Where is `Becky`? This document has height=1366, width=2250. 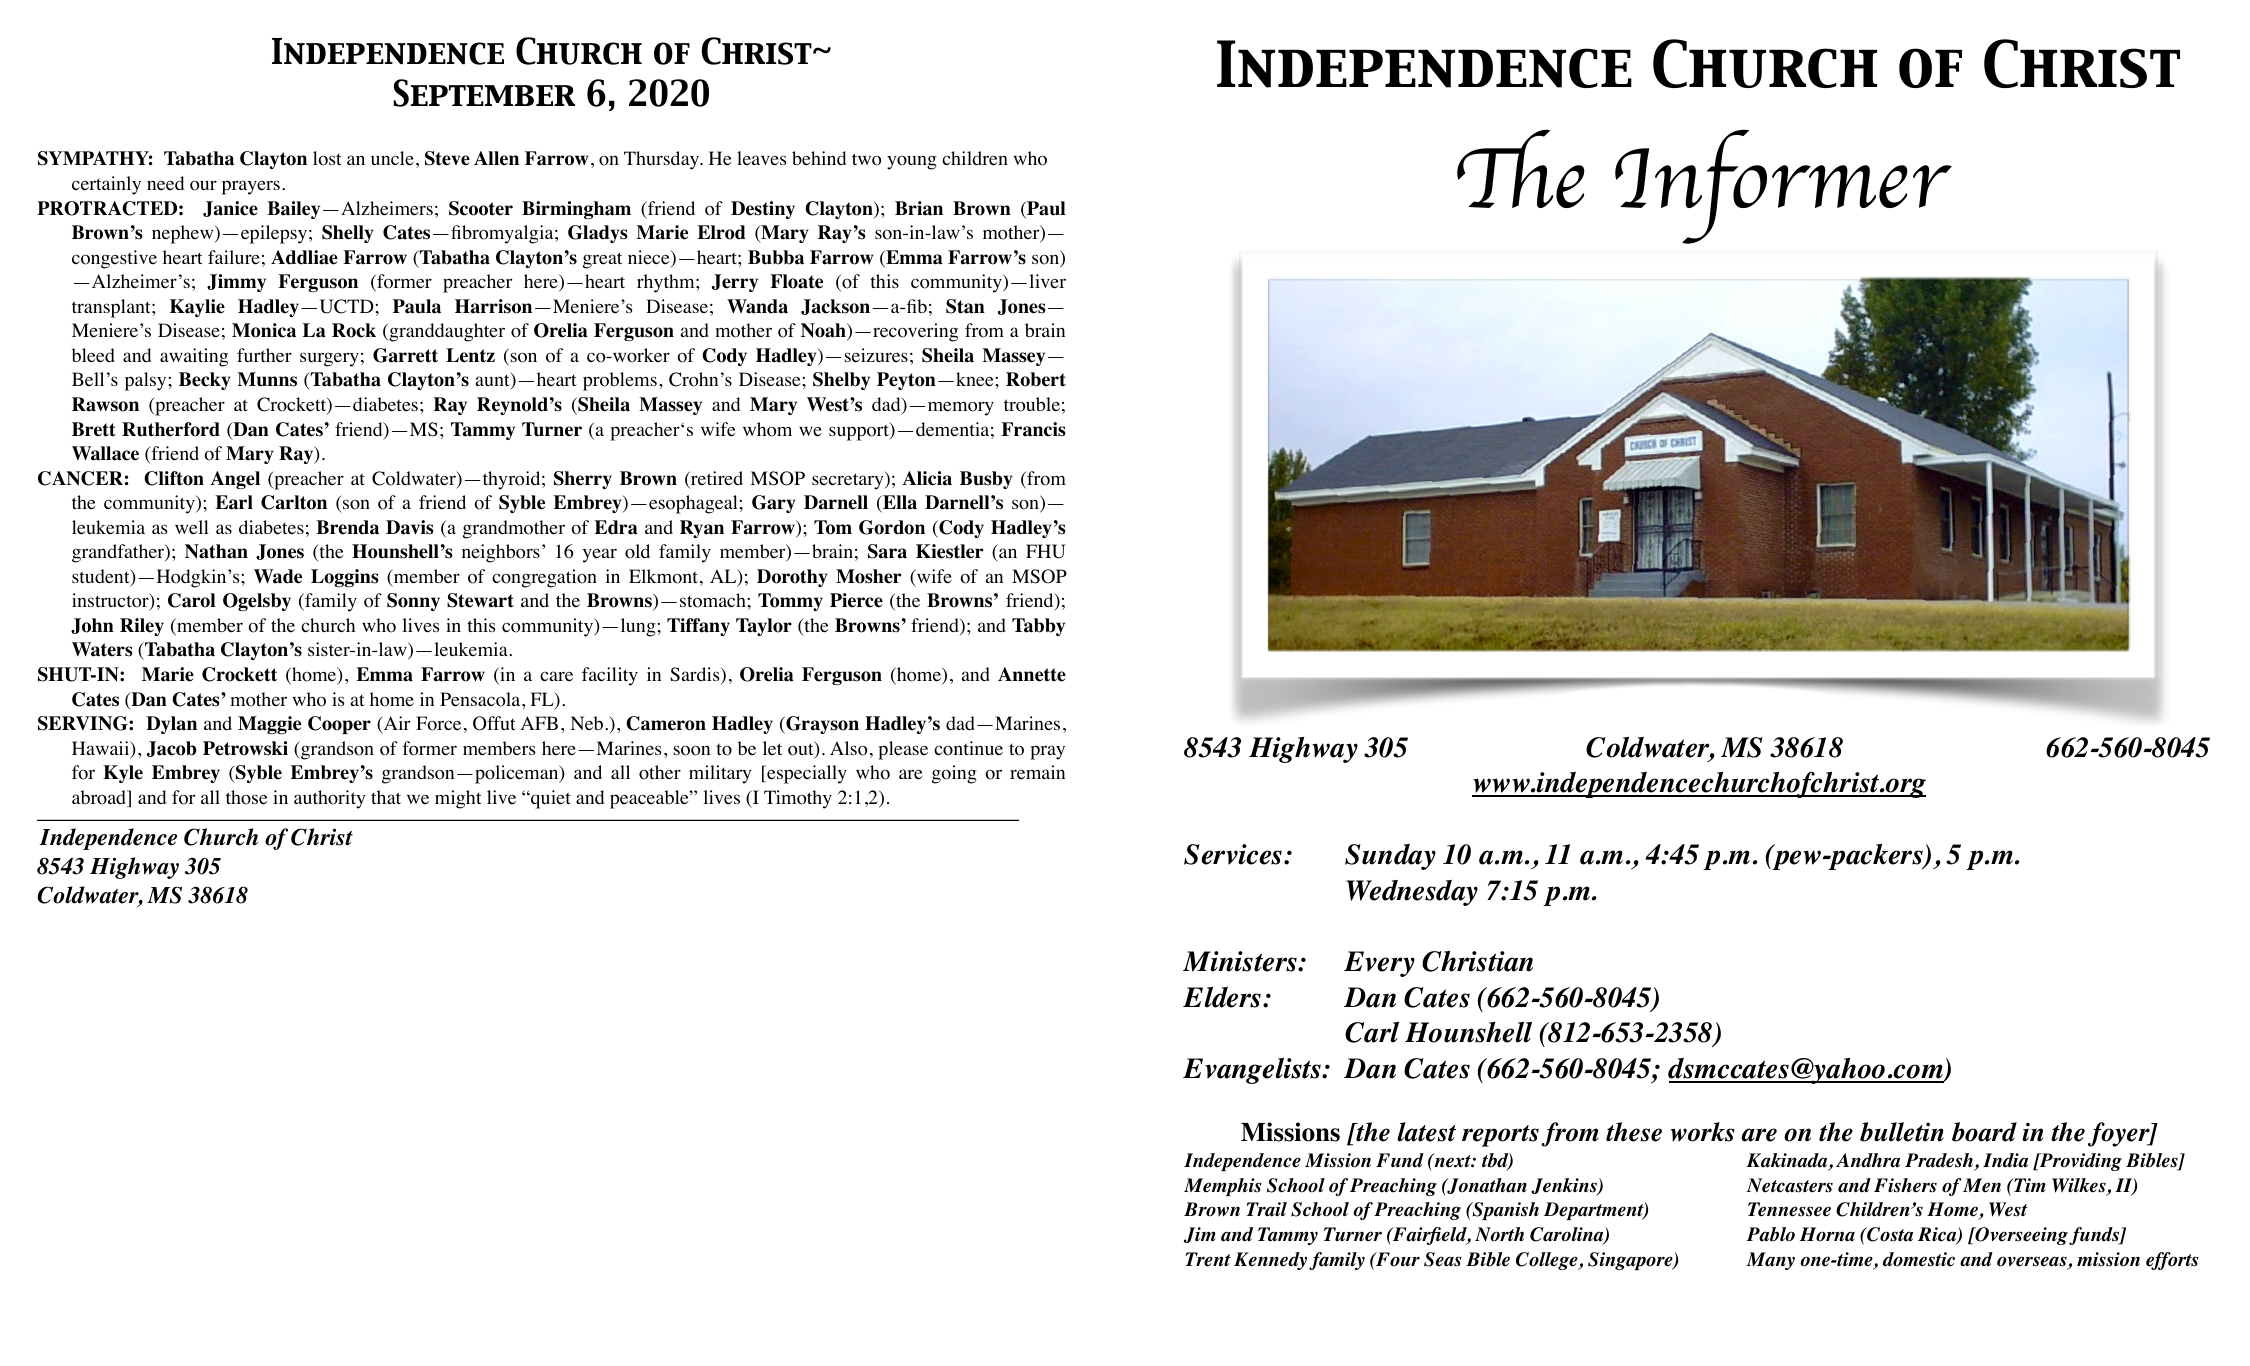 Becky is located at coordinates (205, 381).
